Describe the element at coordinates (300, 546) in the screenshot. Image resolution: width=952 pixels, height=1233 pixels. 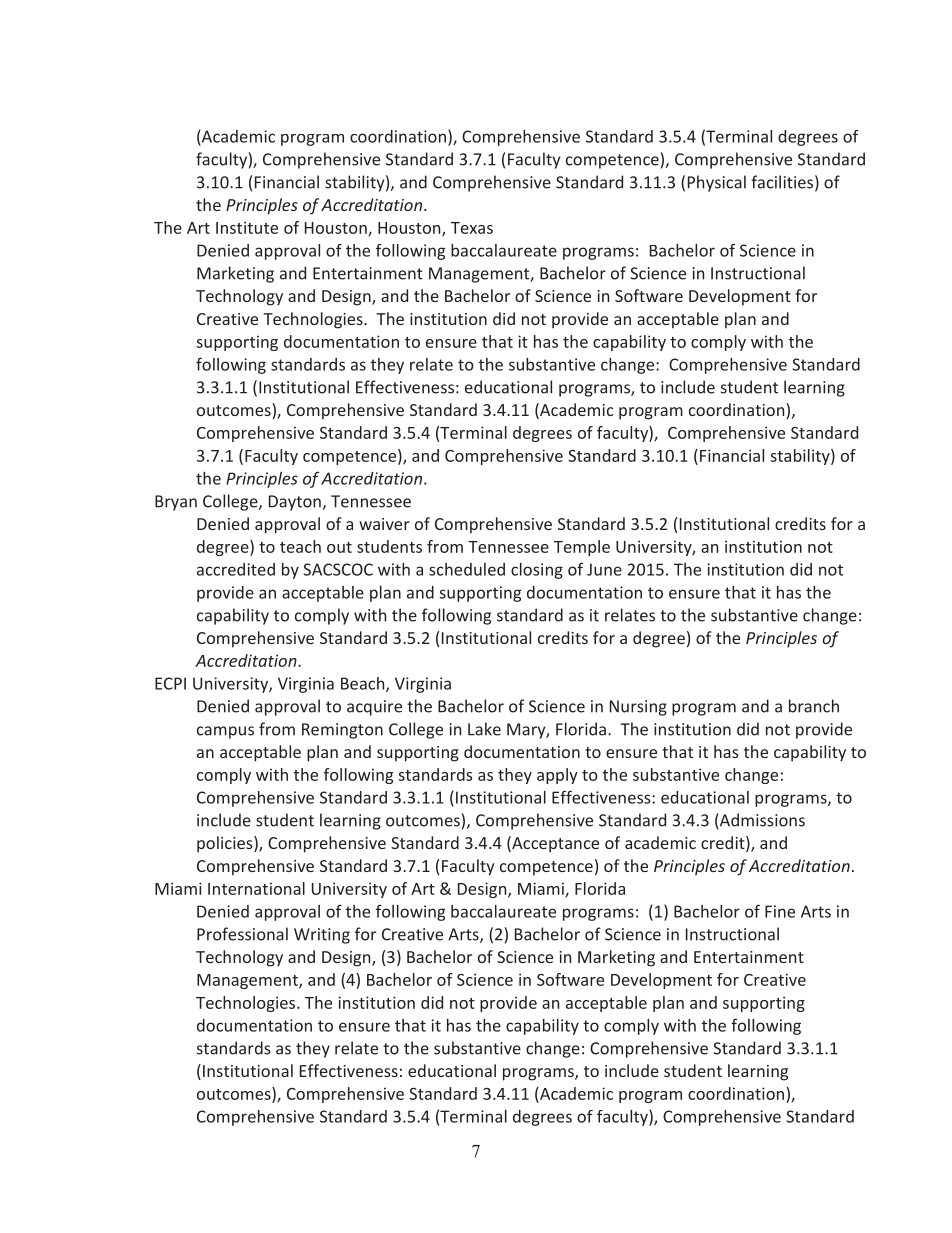
I see `teach` at that location.
